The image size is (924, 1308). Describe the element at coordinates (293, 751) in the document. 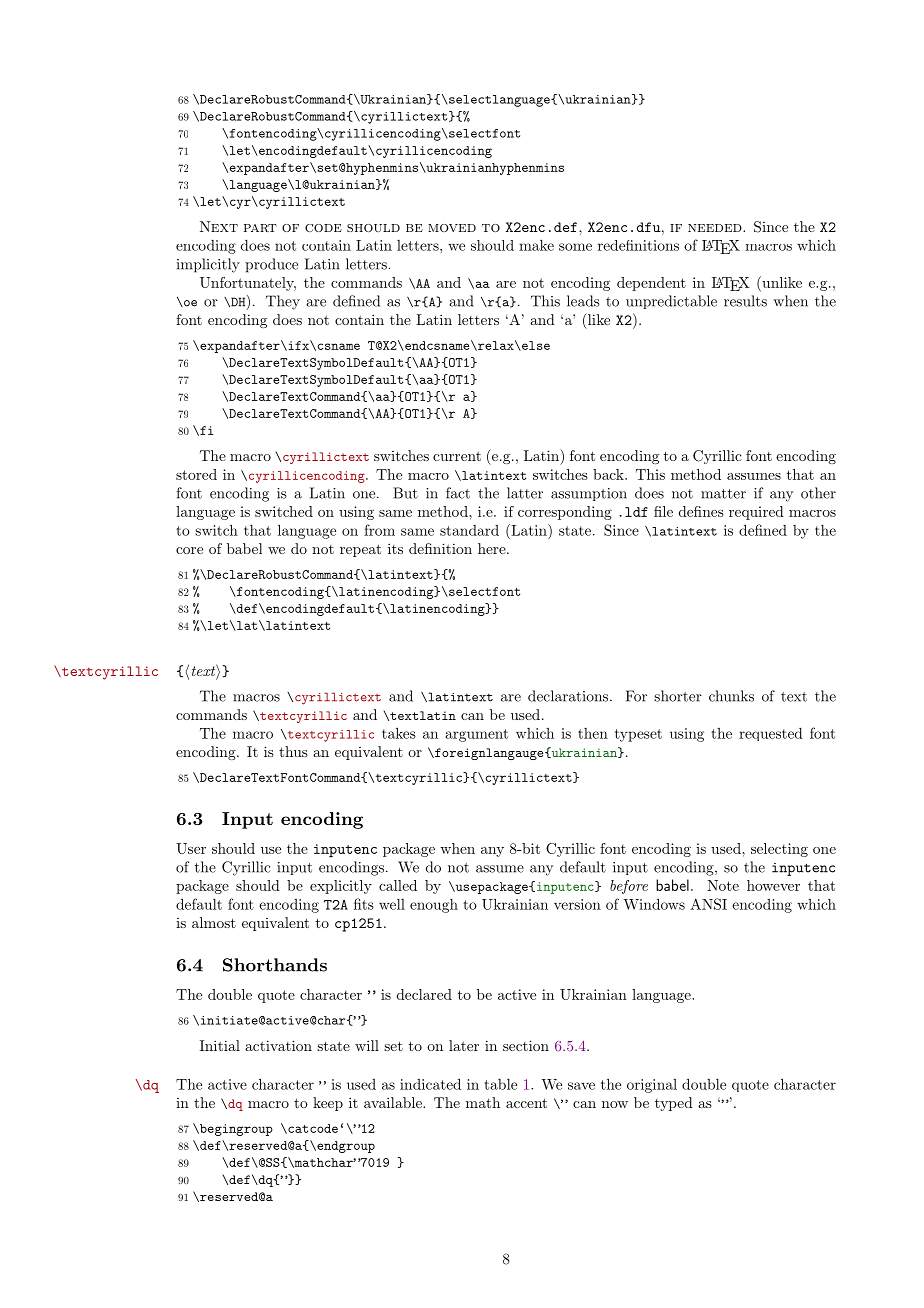

I see `thus` at that location.
